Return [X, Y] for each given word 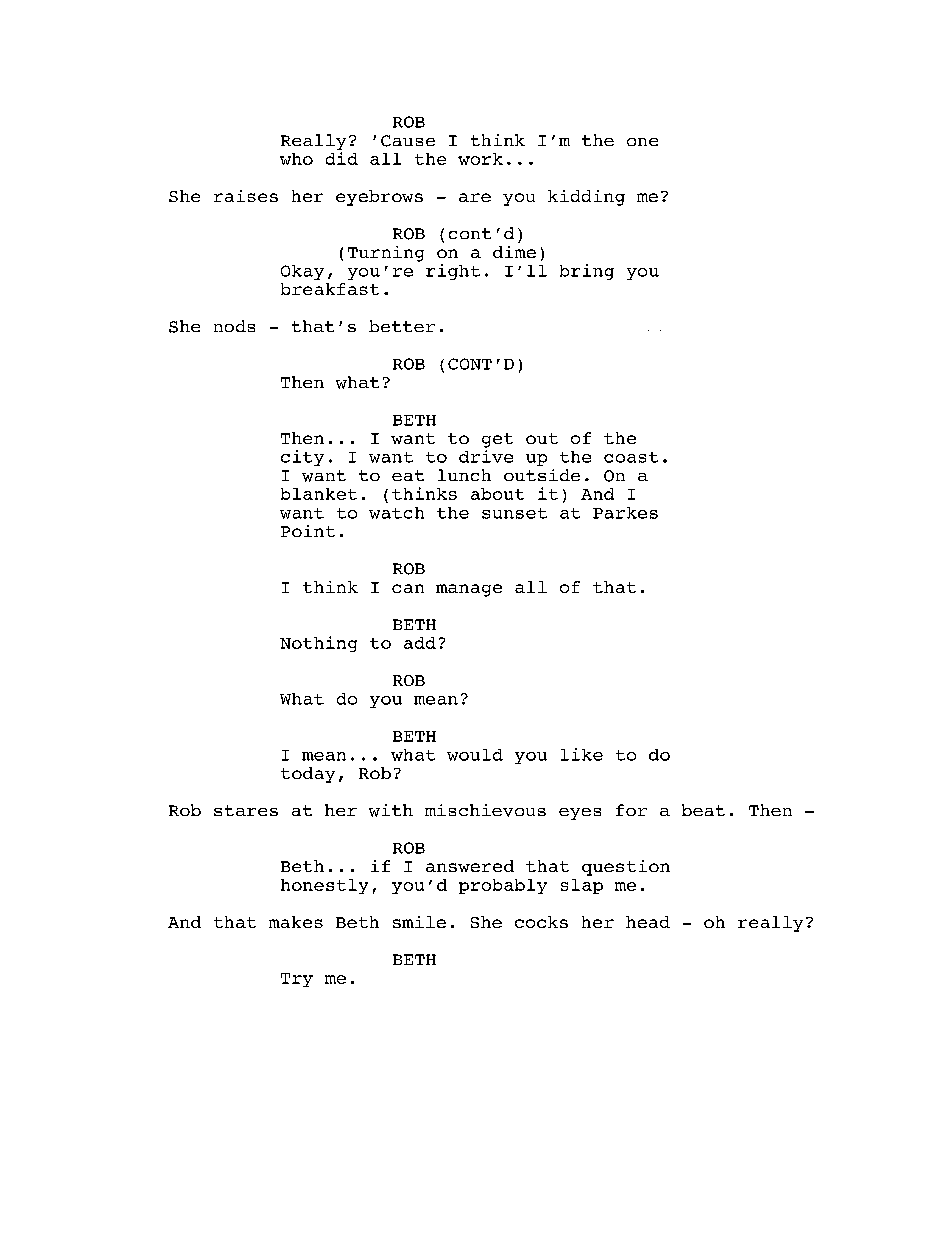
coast [631, 457]
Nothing [318, 644]
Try [297, 980]
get [497, 440]
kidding [586, 198]
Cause [408, 141]
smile [419, 922]
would [475, 755]
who [296, 159]
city [302, 458]
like [582, 754]
